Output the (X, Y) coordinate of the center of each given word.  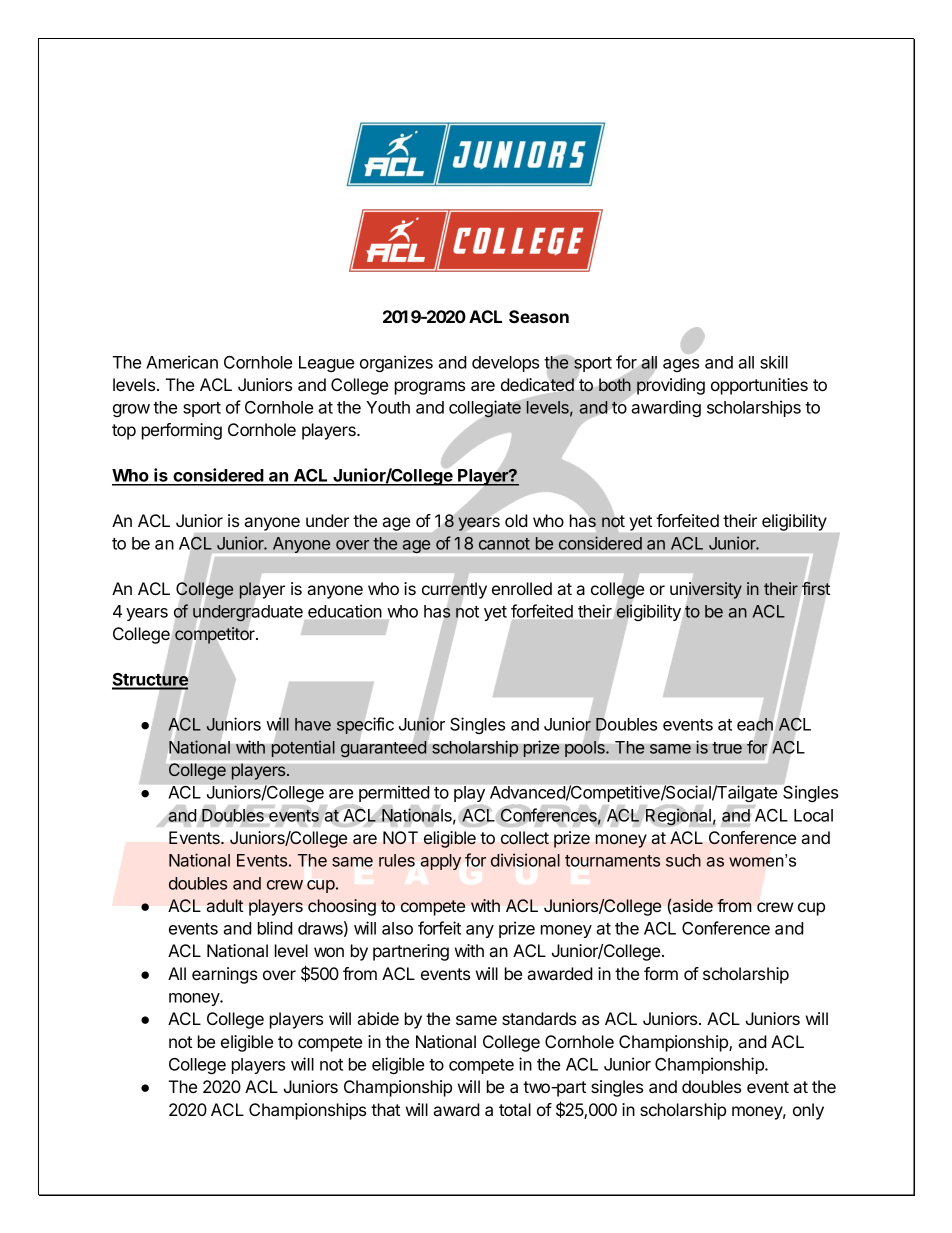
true (727, 748)
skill (774, 362)
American (182, 362)
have (313, 724)
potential (303, 748)
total (515, 1109)
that (385, 1109)
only (808, 1111)
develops (505, 364)
